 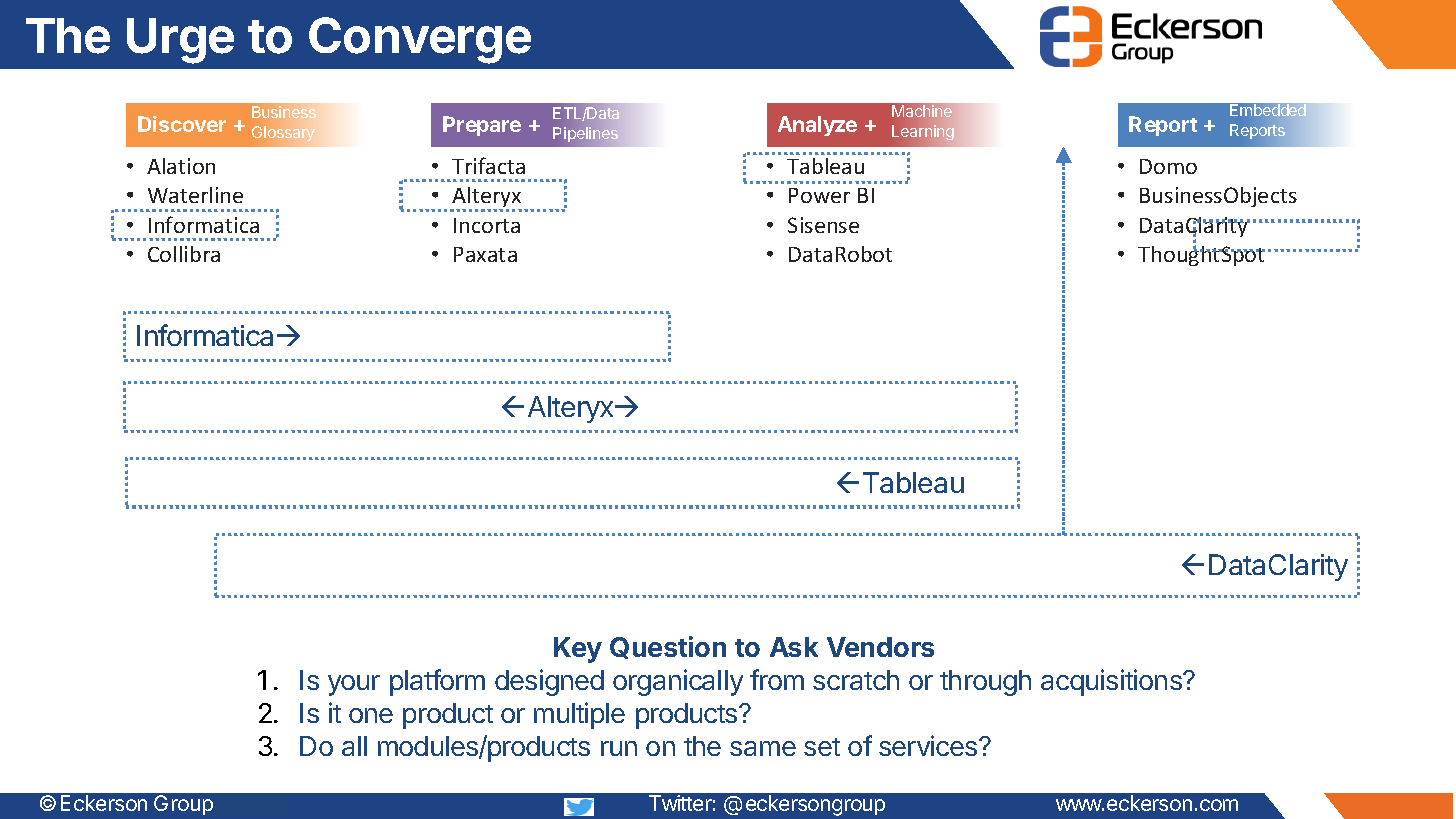 I want to click on acquisitions, so click(x=1112, y=682).
